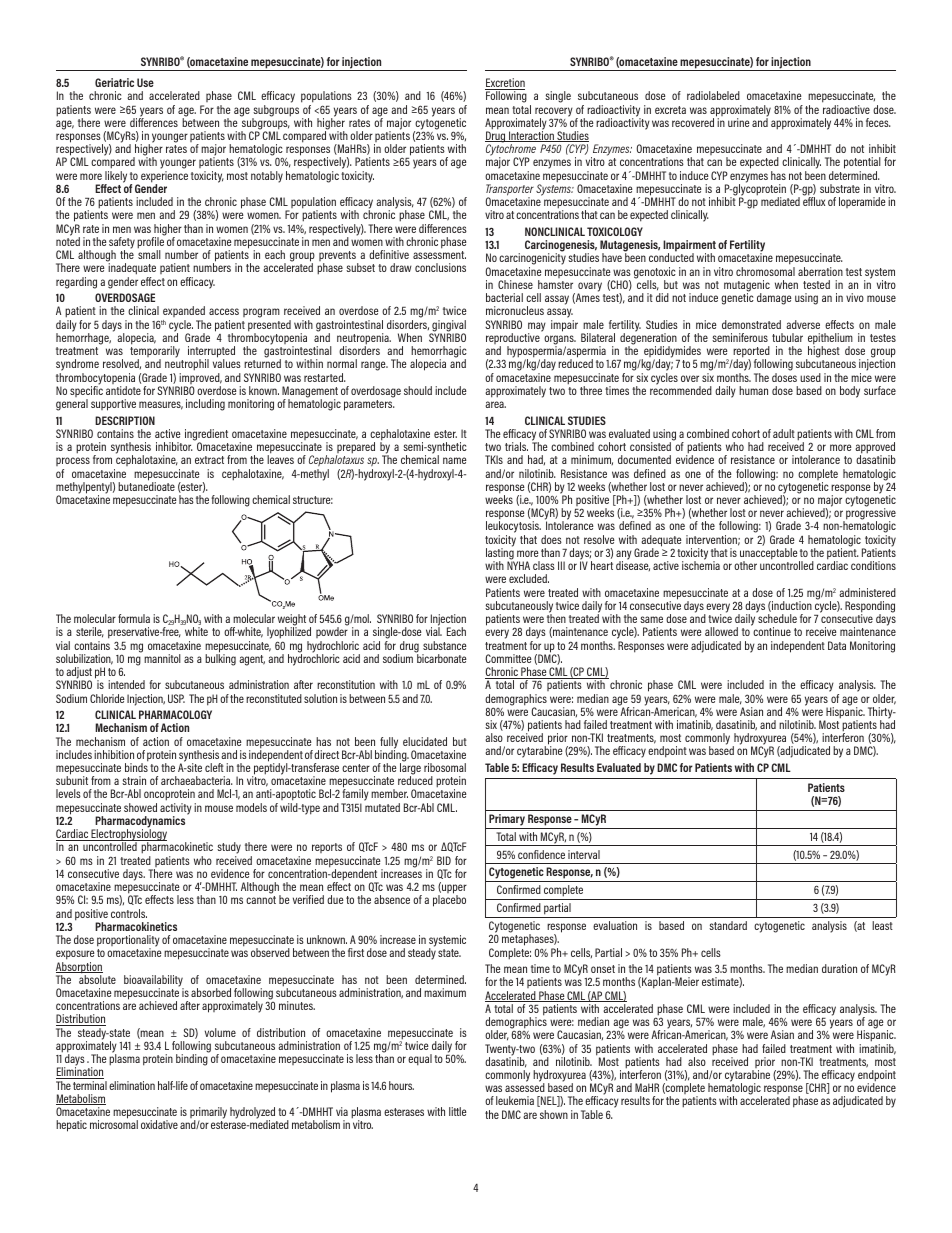  I want to click on little, so click(458, 1111).
